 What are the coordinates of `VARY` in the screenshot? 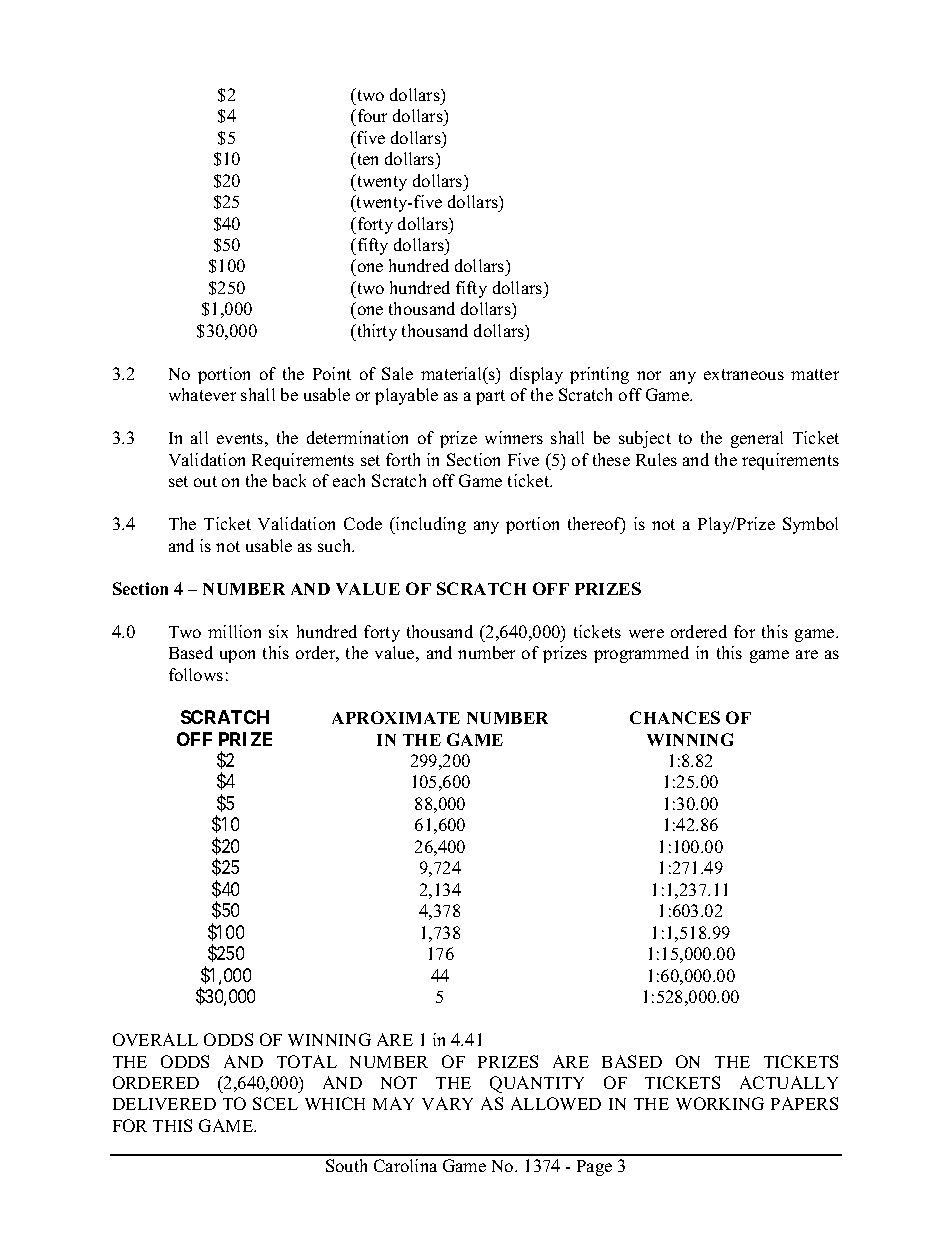 It's located at (447, 1103).
